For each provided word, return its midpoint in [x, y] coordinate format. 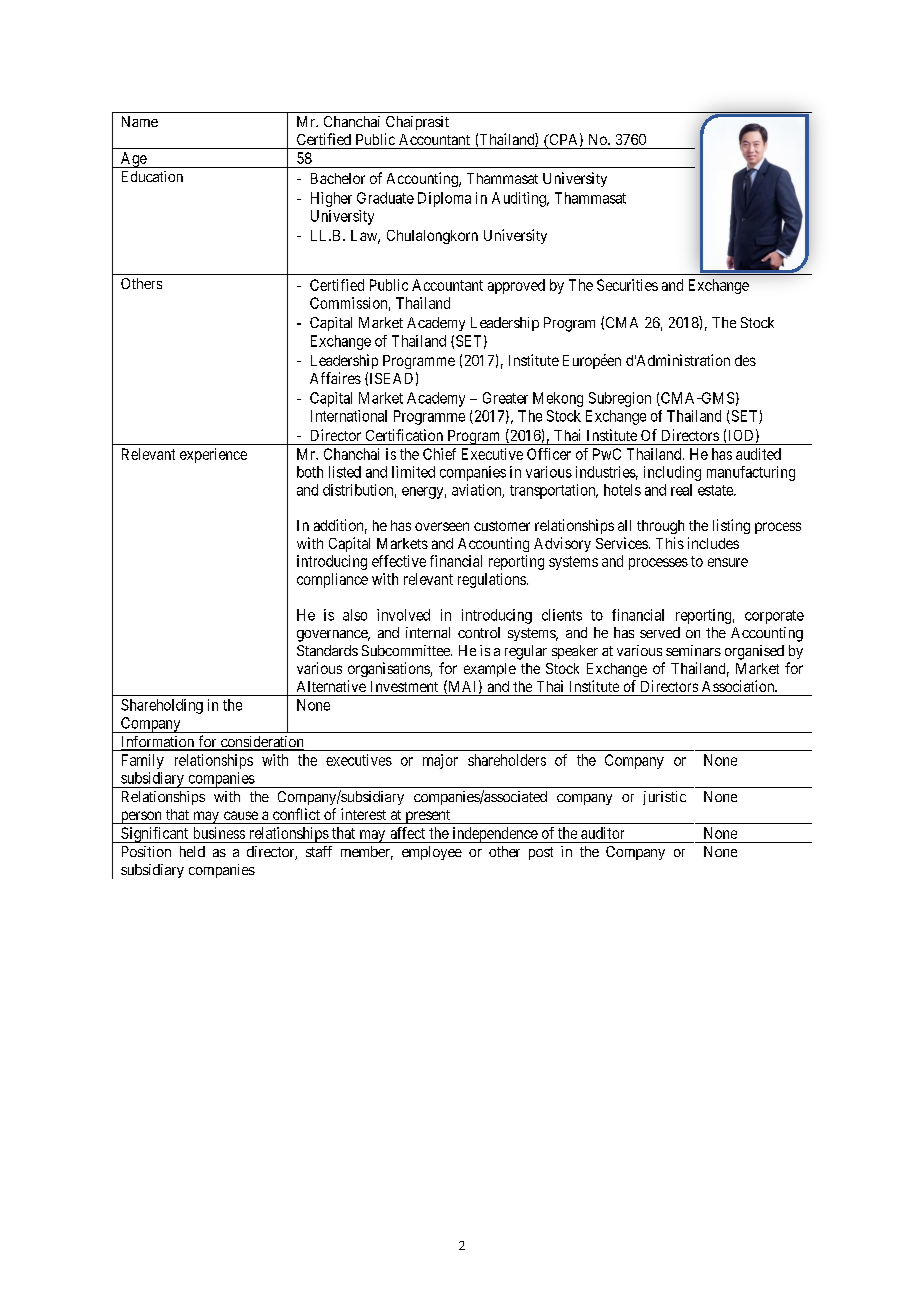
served [660, 632]
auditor [602, 833]
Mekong [558, 399]
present [427, 817]
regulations [492, 580]
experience [213, 455]
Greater [505, 398]
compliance [332, 580]
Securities [627, 285]
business [219, 833]
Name [140, 121]
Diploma [444, 199]
